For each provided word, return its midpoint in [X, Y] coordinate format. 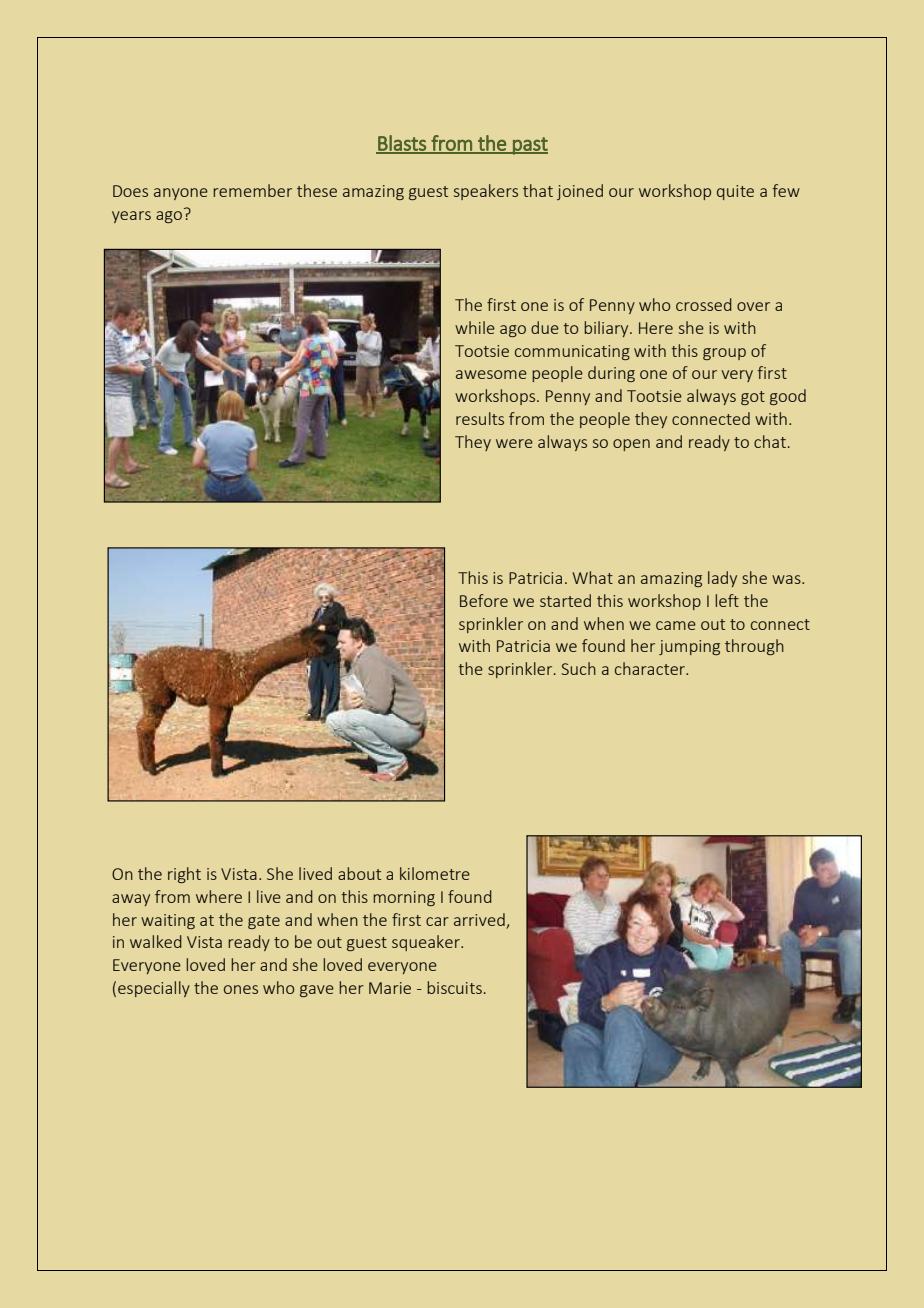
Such [578, 668]
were [514, 443]
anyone [181, 194]
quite [735, 192]
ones [241, 989]
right [184, 875]
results [480, 418]
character [651, 668]
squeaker [427, 943]
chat [770, 441]
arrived [479, 919]
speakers [486, 192]
